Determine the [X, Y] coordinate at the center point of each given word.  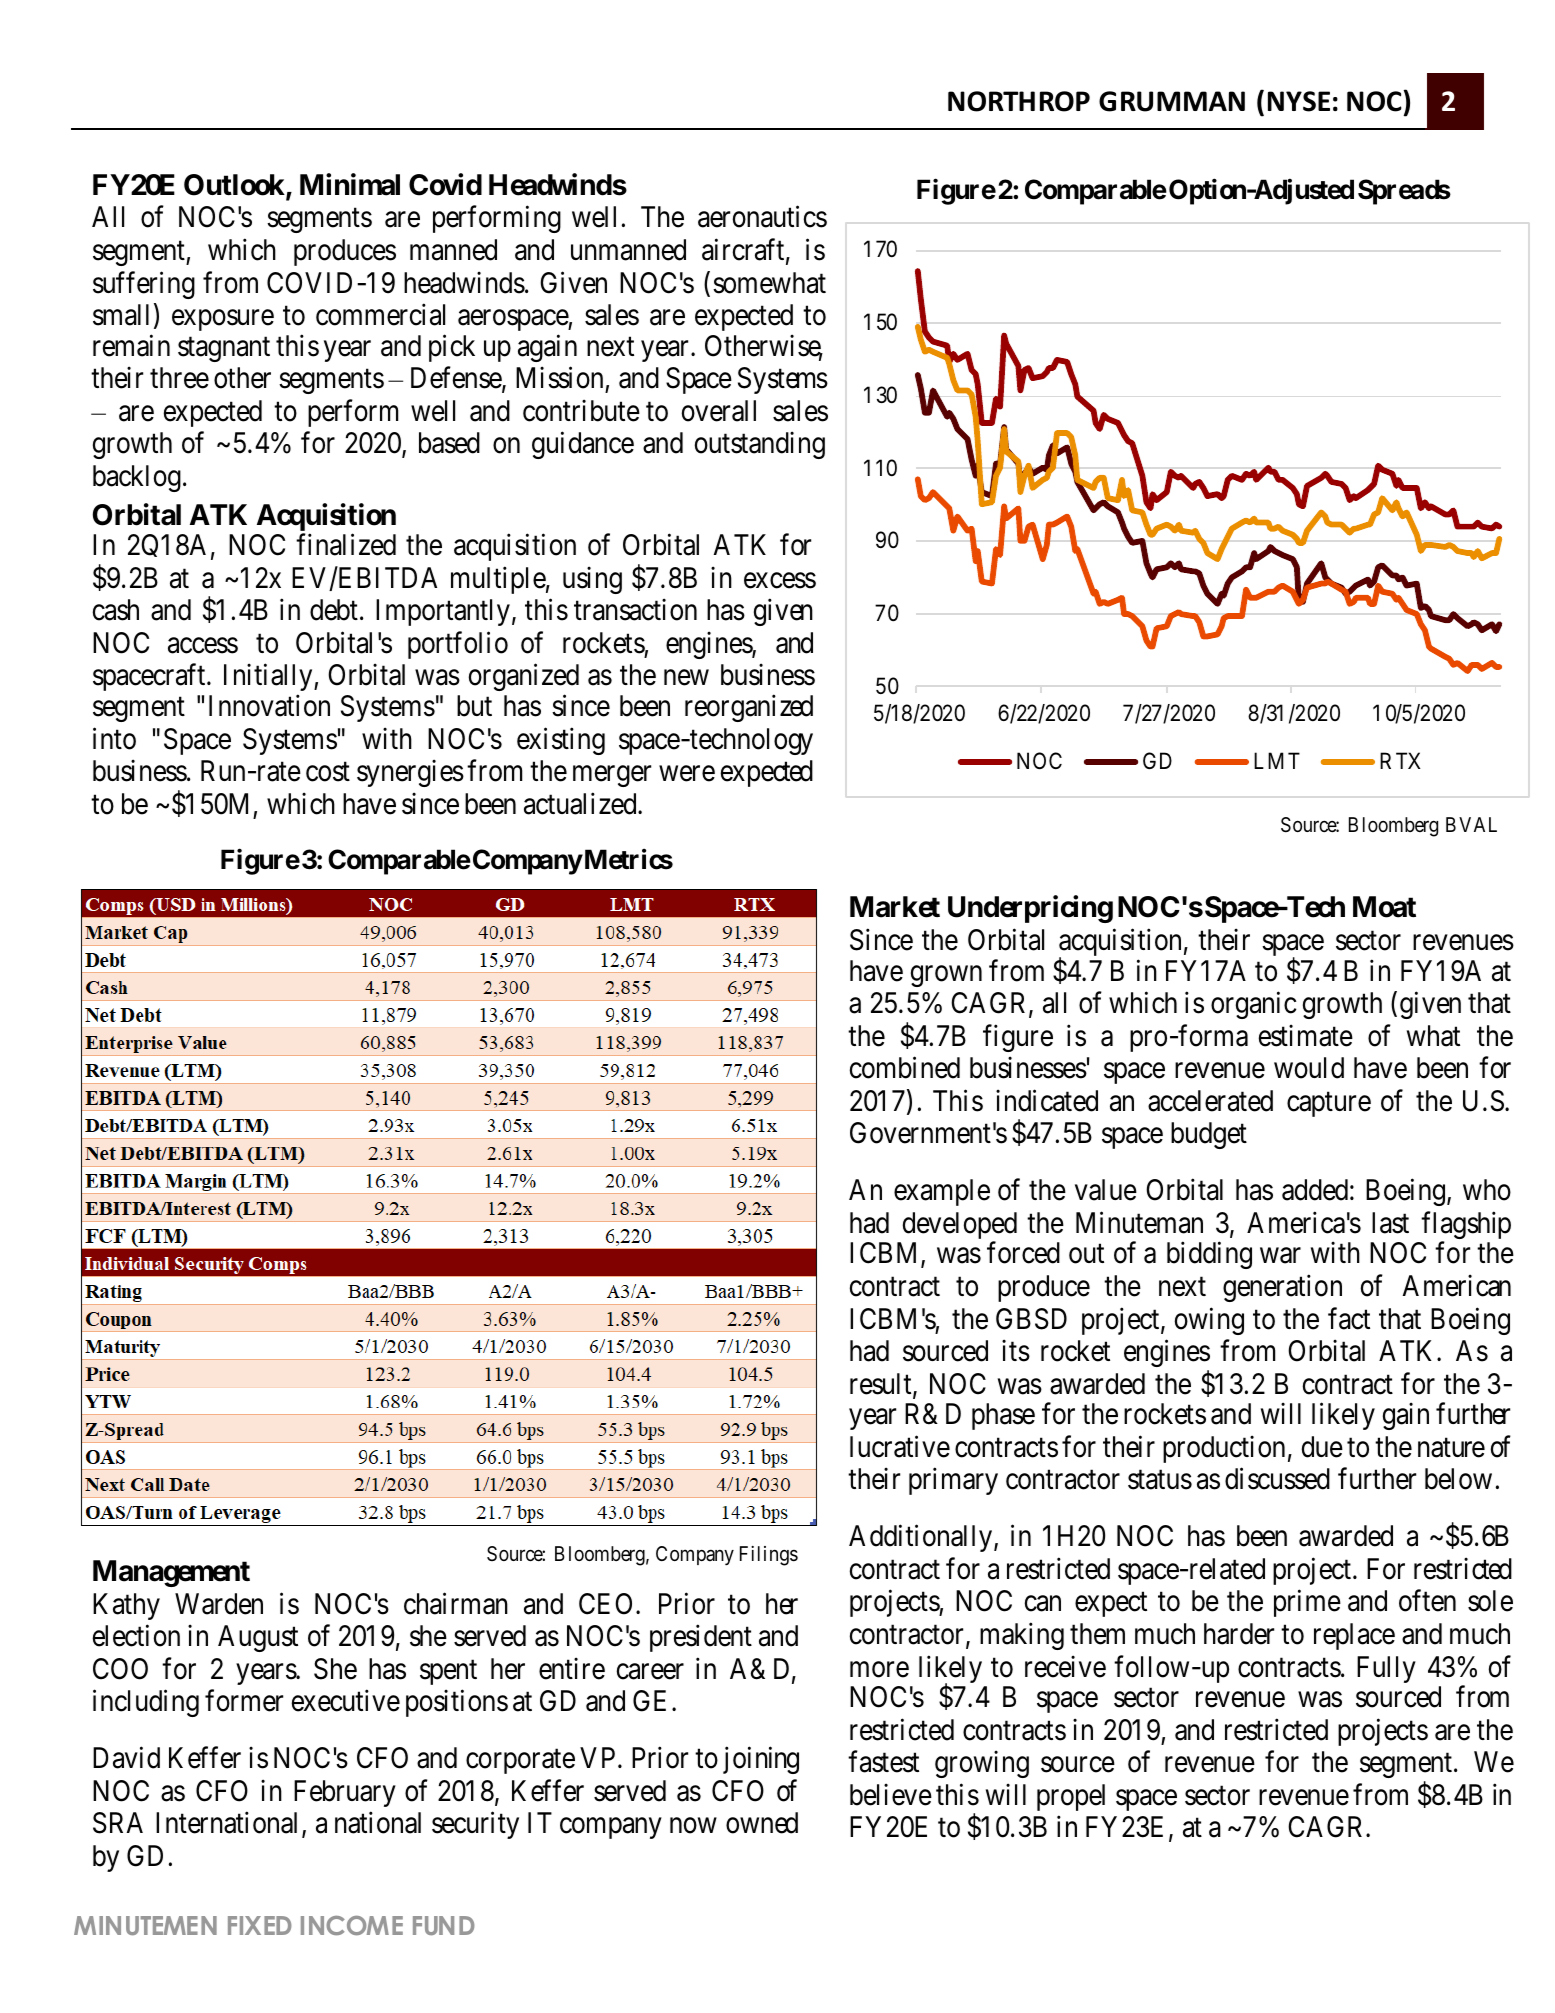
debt [334, 610]
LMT [1277, 761]
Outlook [234, 185]
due [1322, 1447]
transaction [635, 610]
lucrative [900, 1446]
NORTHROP [1019, 101]
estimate [1306, 1035]
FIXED [260, 1925]
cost [328, 772]
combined [905, 1068]
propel [1071, 1797]
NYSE [1299, 101]
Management [171, 1573]
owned [762, 1823]
